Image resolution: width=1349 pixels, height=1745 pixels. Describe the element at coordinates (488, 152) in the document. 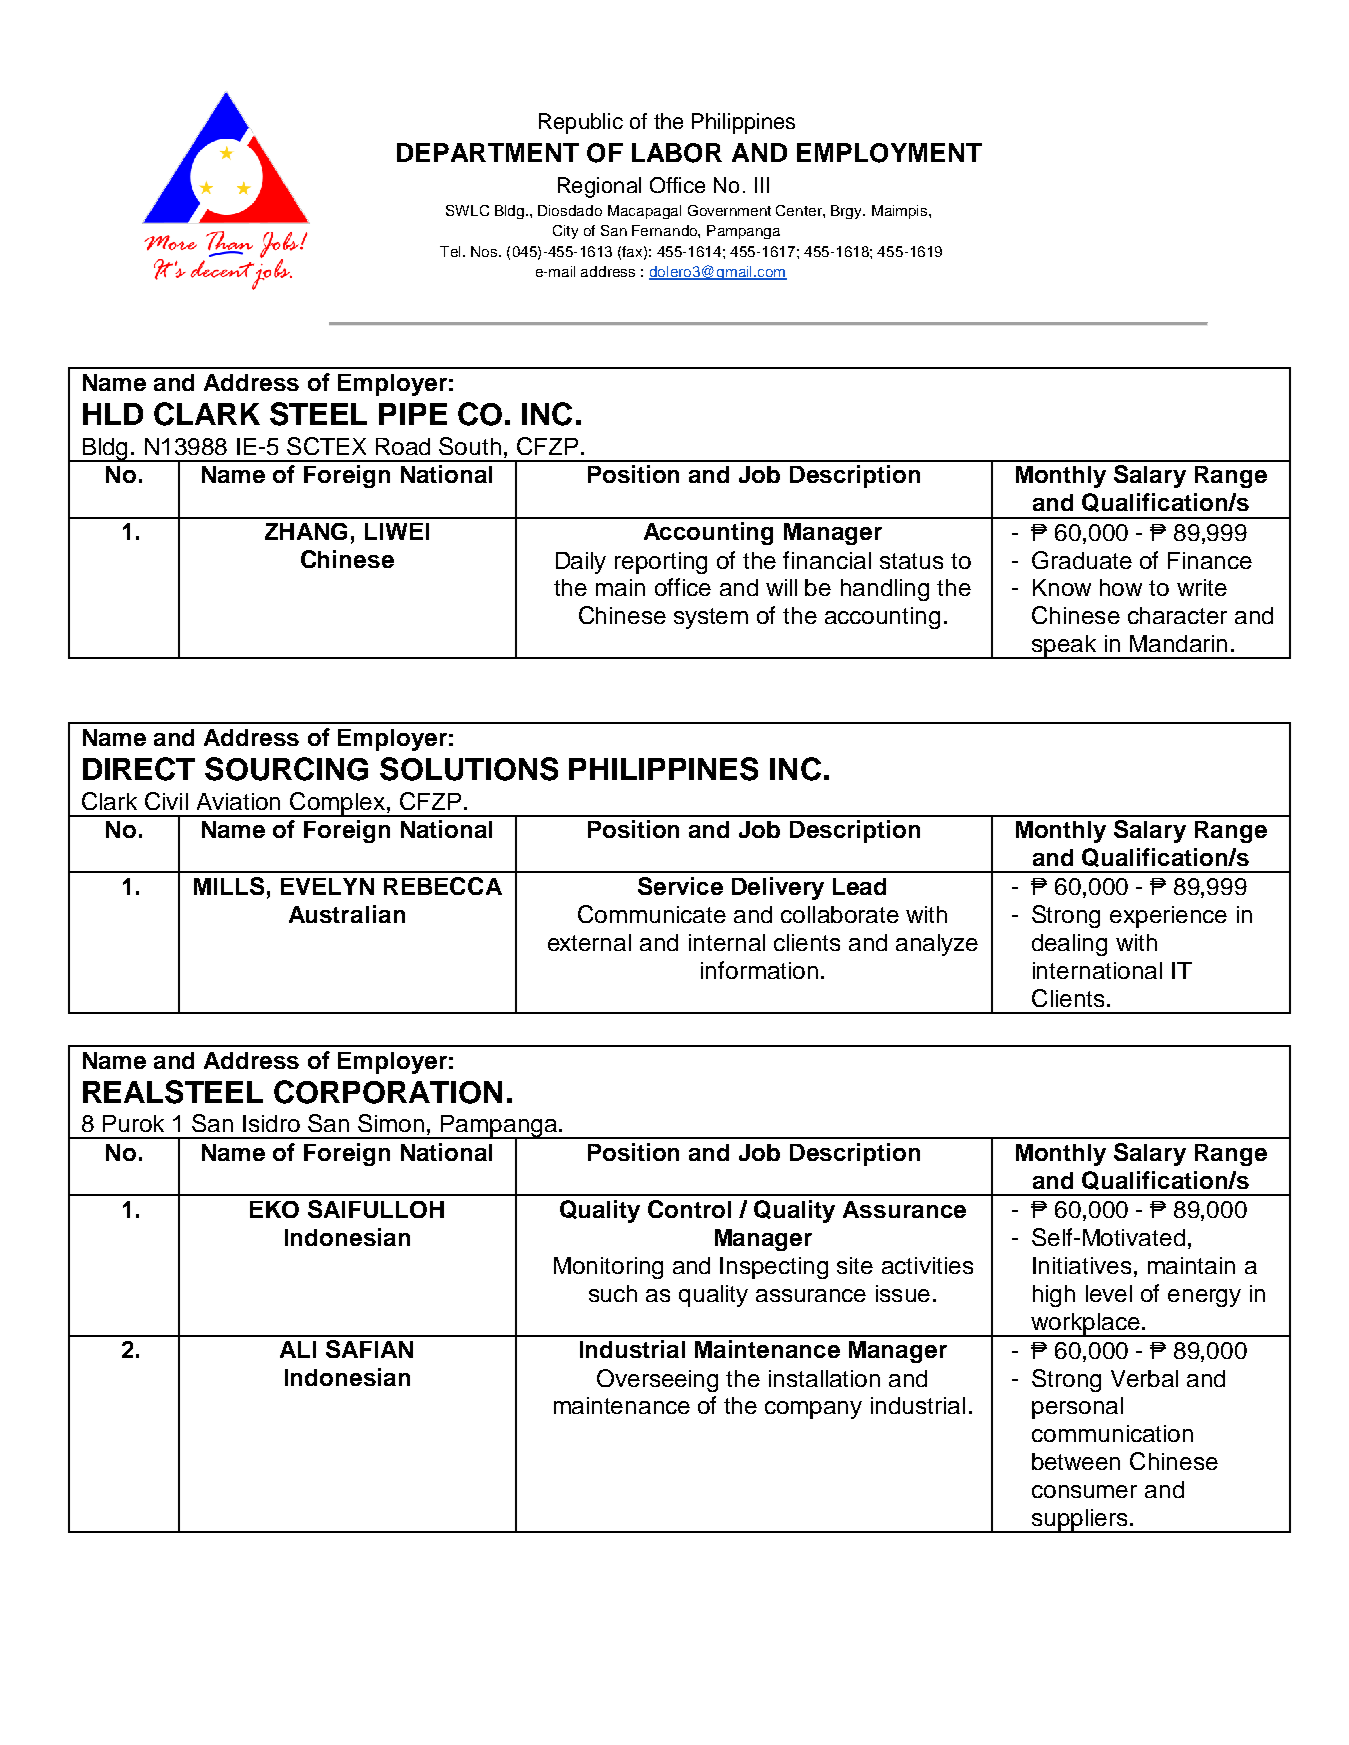

I see `DEPARTMENT` at that location.
